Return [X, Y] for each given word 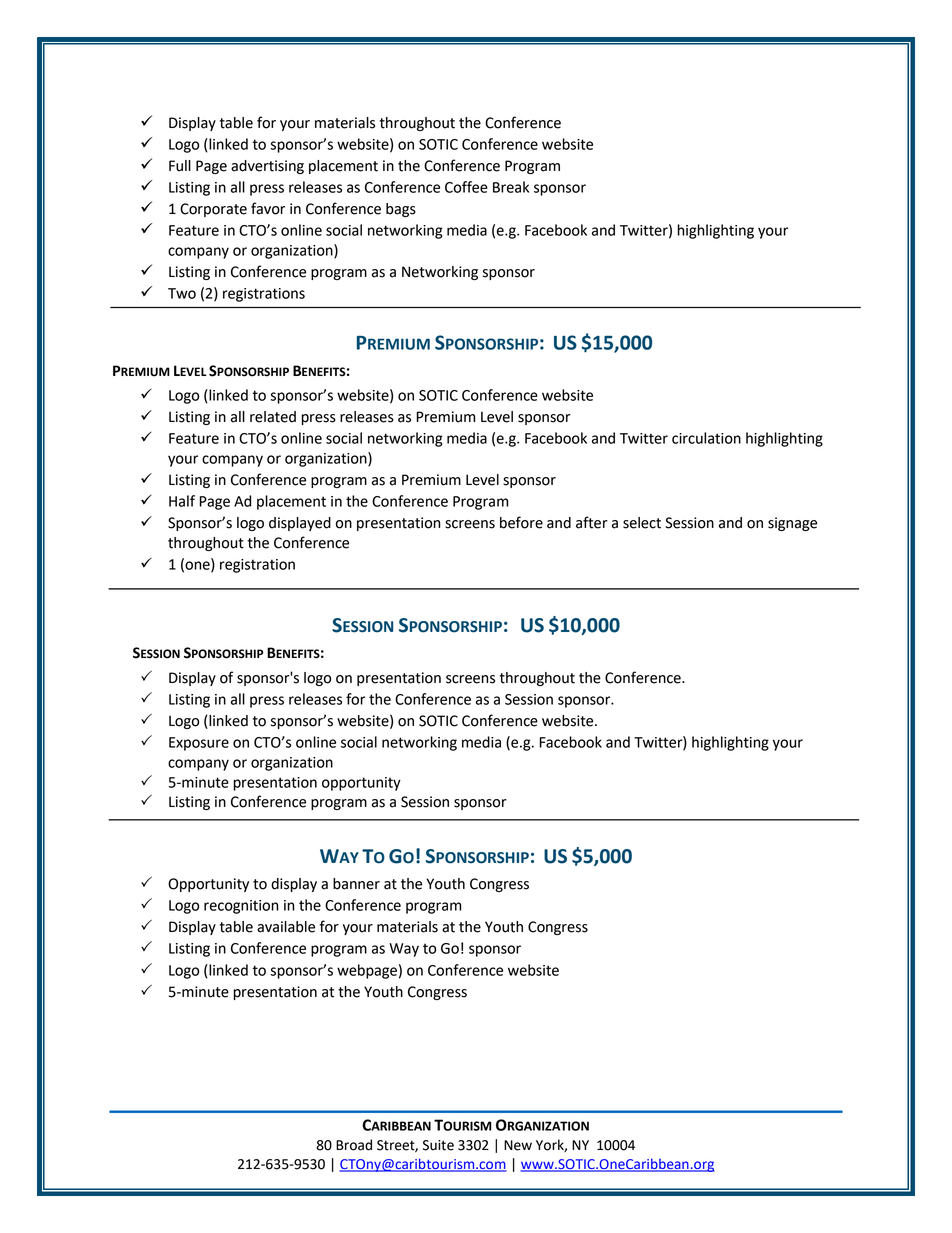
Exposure [199, 744]
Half [182, 501]
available [286, 927]
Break [511, 187]
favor [268, 208]
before [521, 522]
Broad [354, 1145]
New [518, 1145]
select [642, 523]
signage [792, 524]
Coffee [466, 187]
